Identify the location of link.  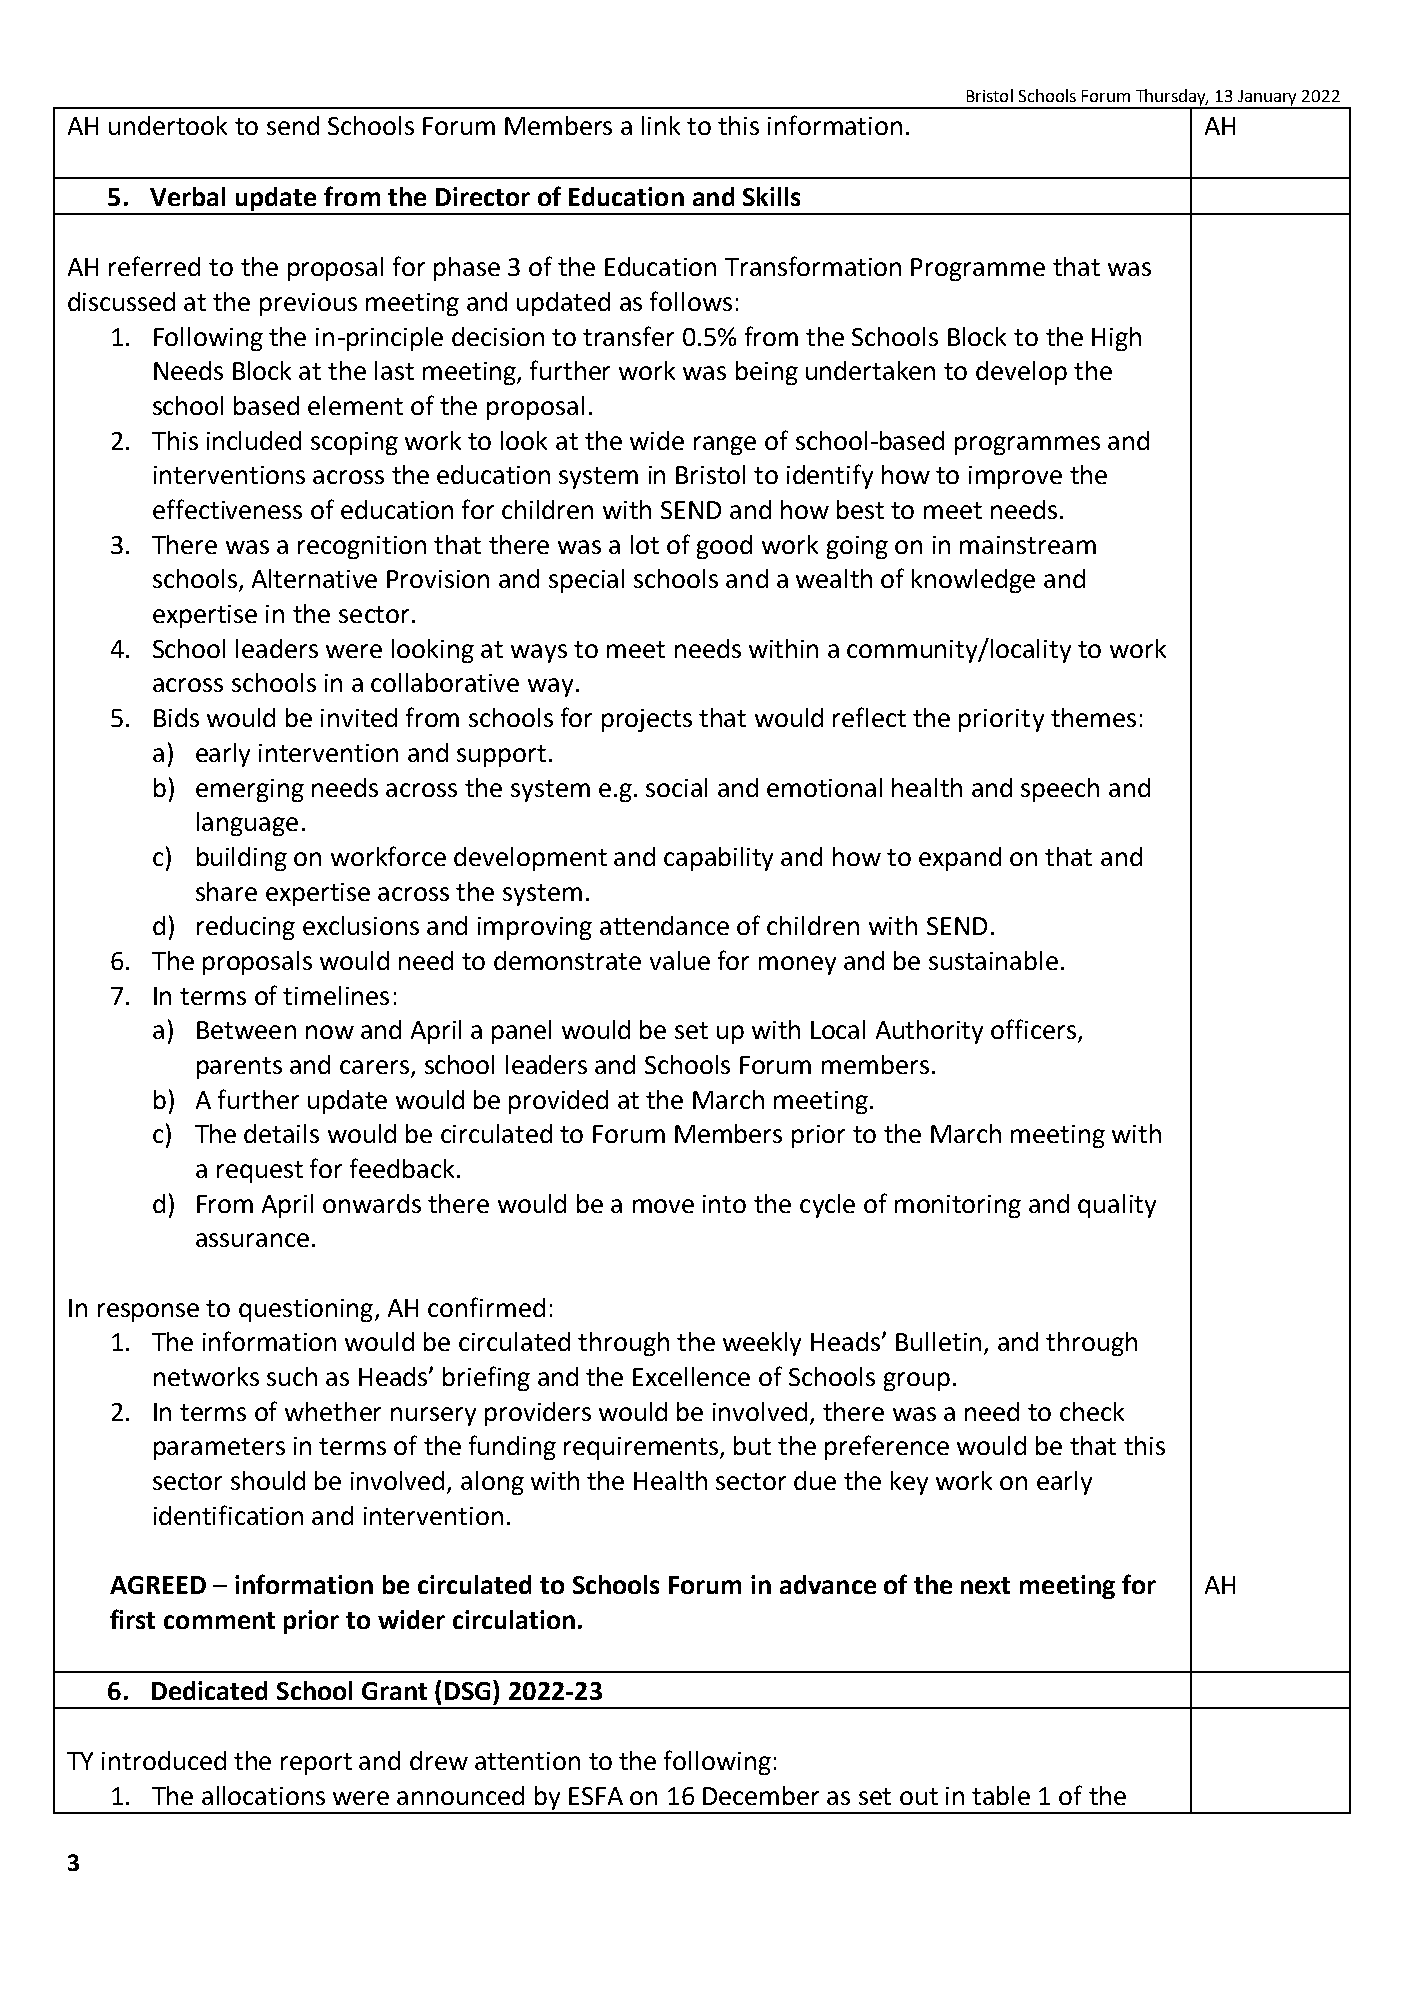
(661, 125).
